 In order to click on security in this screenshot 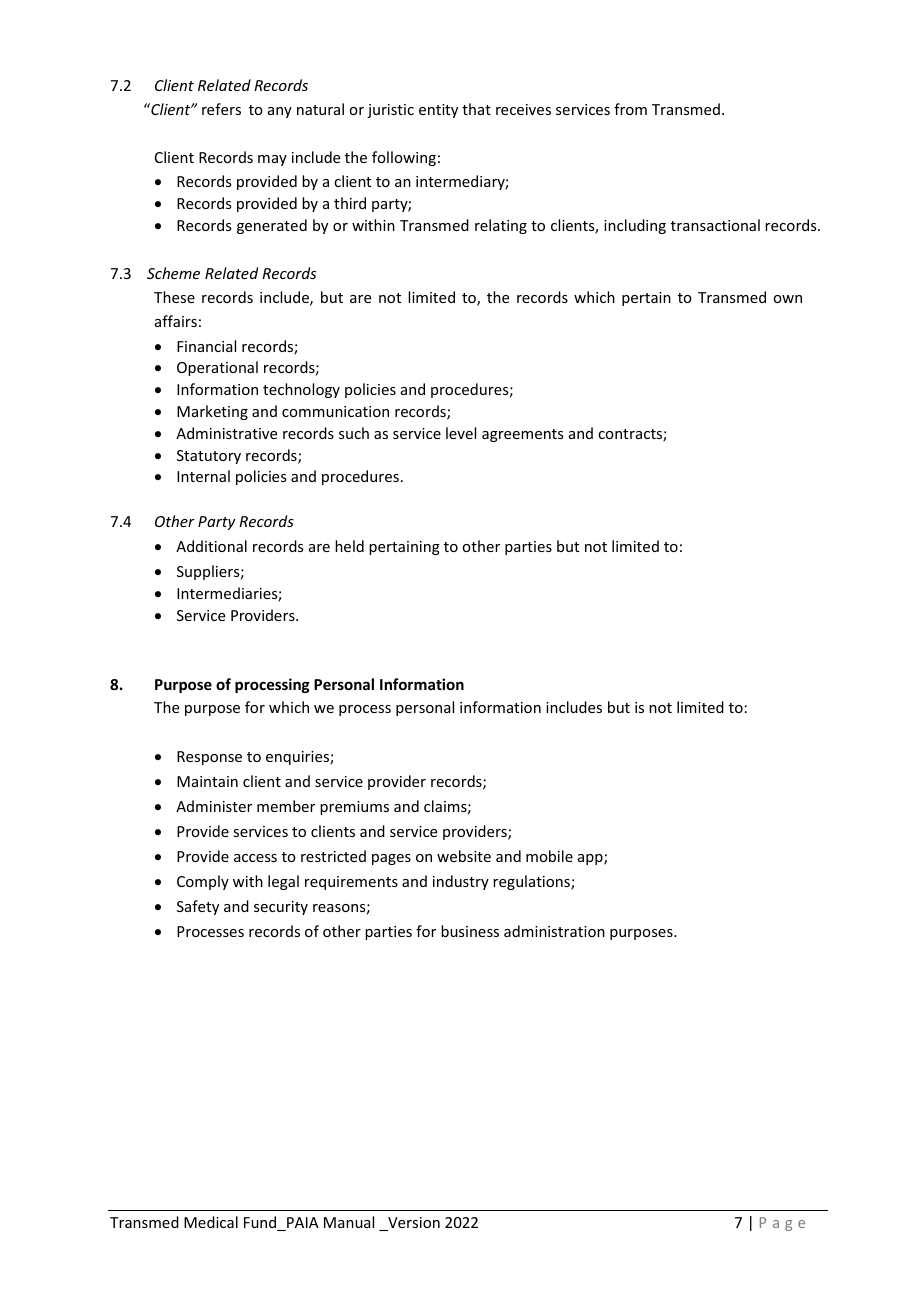, I will do `click(281, 908)`.
